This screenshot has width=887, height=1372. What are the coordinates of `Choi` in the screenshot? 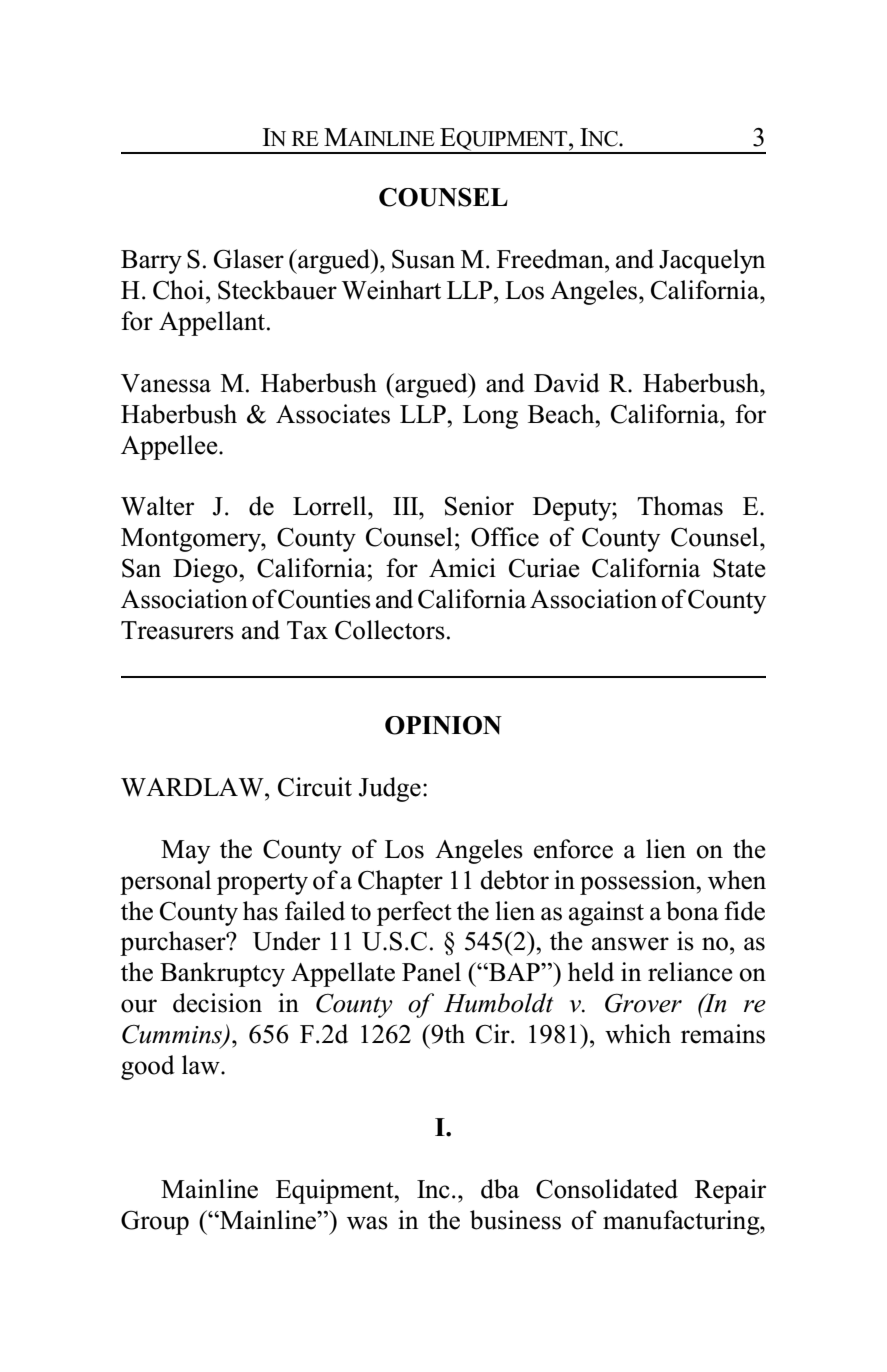 It's located at (180, 290).
